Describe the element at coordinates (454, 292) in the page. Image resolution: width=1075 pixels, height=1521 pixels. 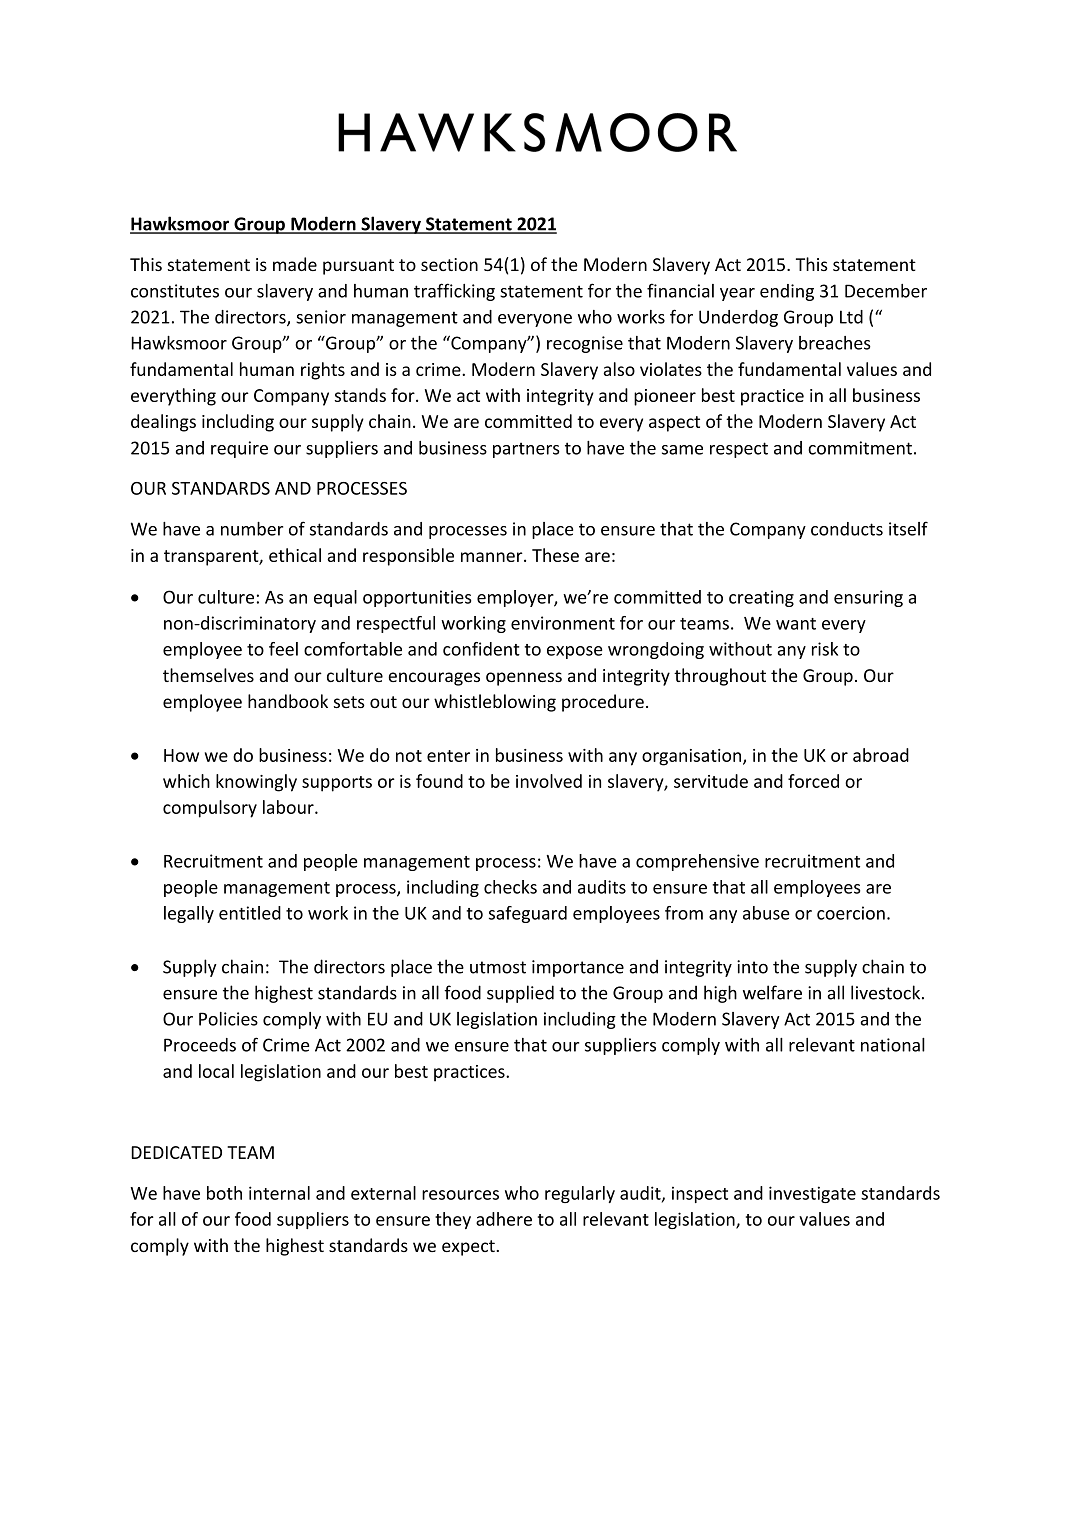
I see `trafficking` at that location.
